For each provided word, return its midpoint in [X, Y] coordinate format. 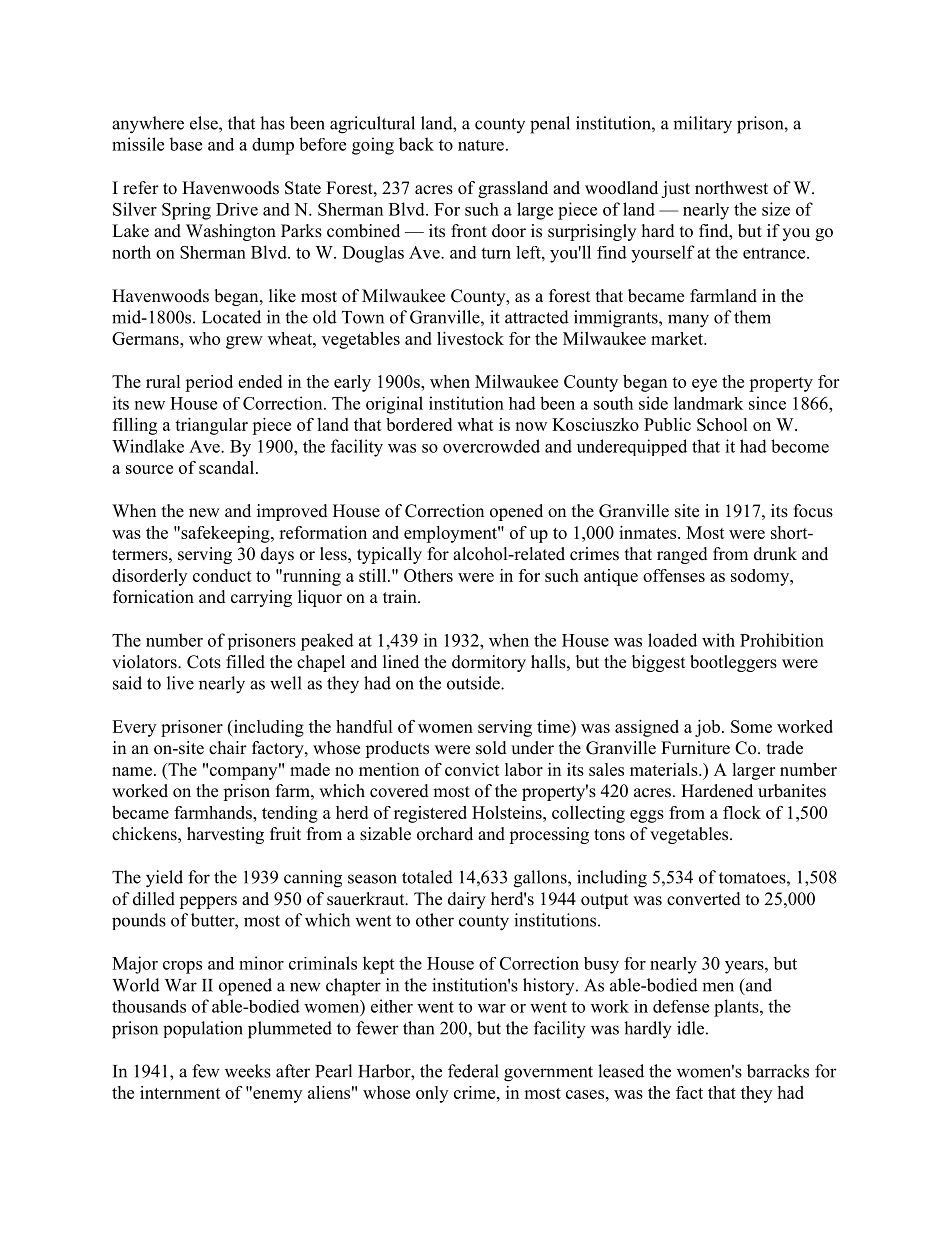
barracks [778, 1071]
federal [473, 1071]
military [702, 125]
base [185, 144]
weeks [248, 1071]
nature [481, 145]
